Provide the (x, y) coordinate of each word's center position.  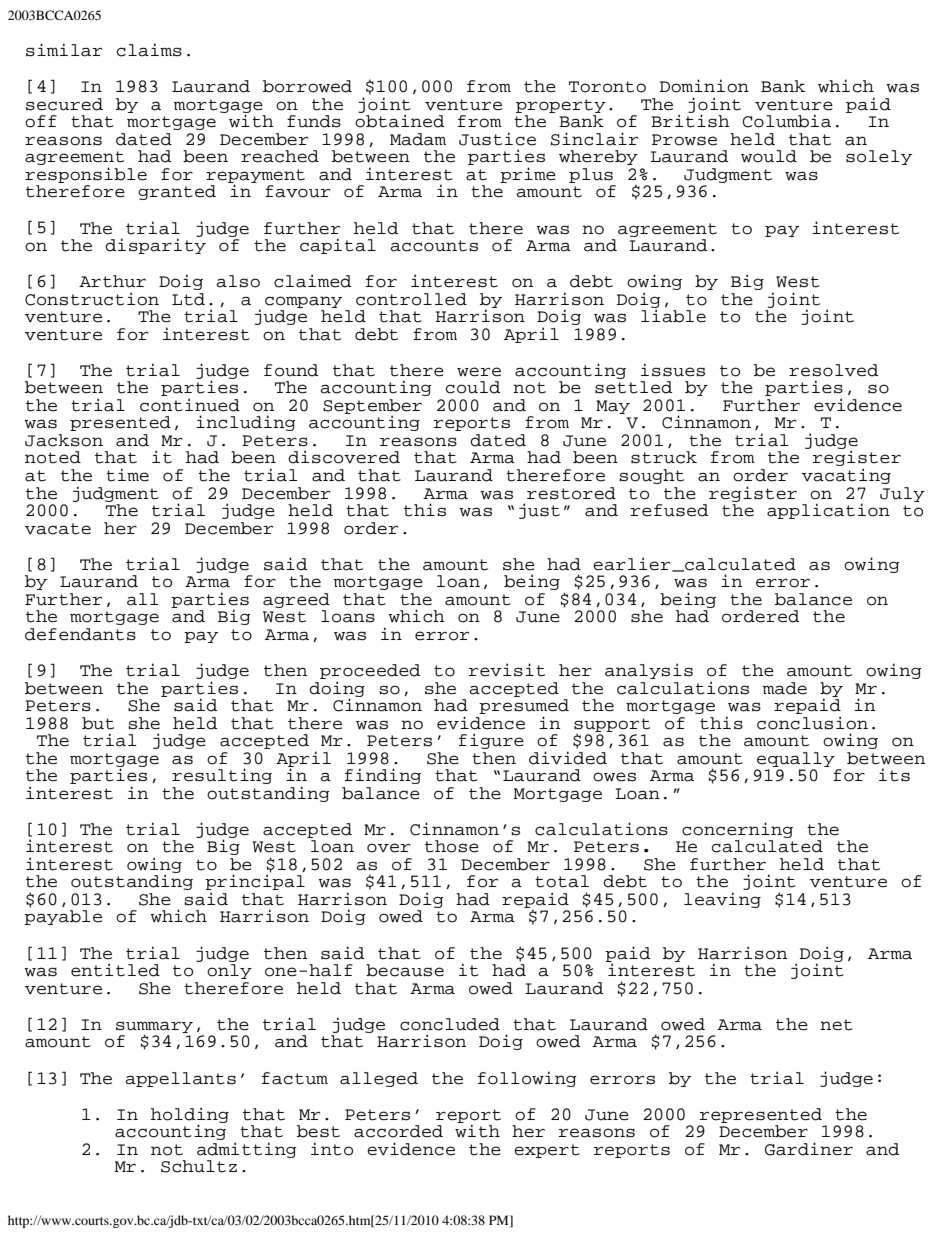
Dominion (704, 86)
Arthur (112, 281)
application (828, 511)
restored (571, 493)
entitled (115, 970)
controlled (411, 299)
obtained (399, 121)
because (405, 970)
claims (149, 50)
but (98, 723)
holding (190, 1116)
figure (491, 741)
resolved (833, 370)
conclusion (812, 723)
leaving (722, 900)
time (127, 475)
